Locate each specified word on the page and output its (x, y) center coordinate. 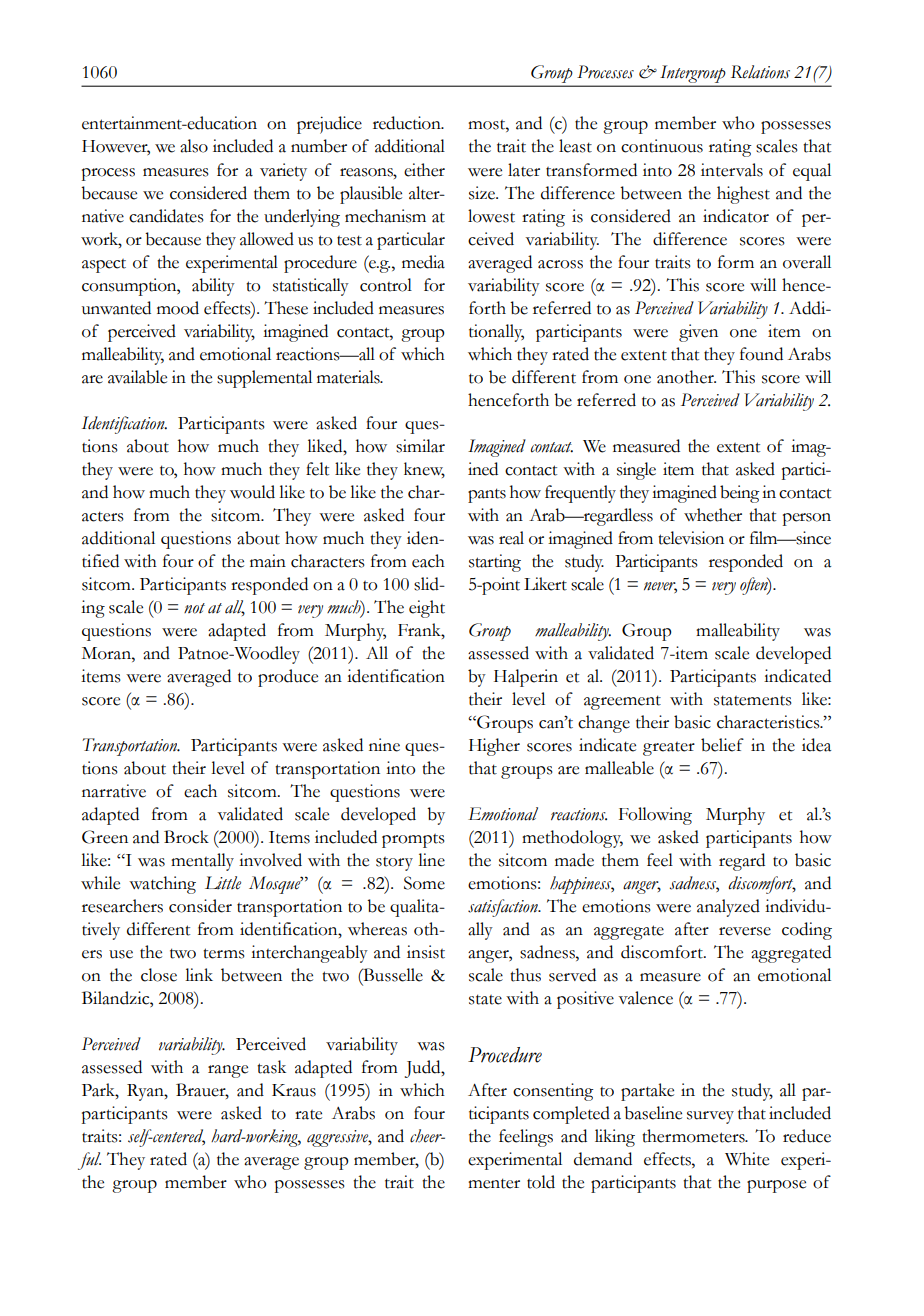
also (194, 146)
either (424, 170)
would (252, 492)
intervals (732, 170)
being (740, 494)
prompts (413, 841)
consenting (553, 1092)
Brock (186, 837)
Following (655, 816)
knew (424, 470)
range (228, 1071)
